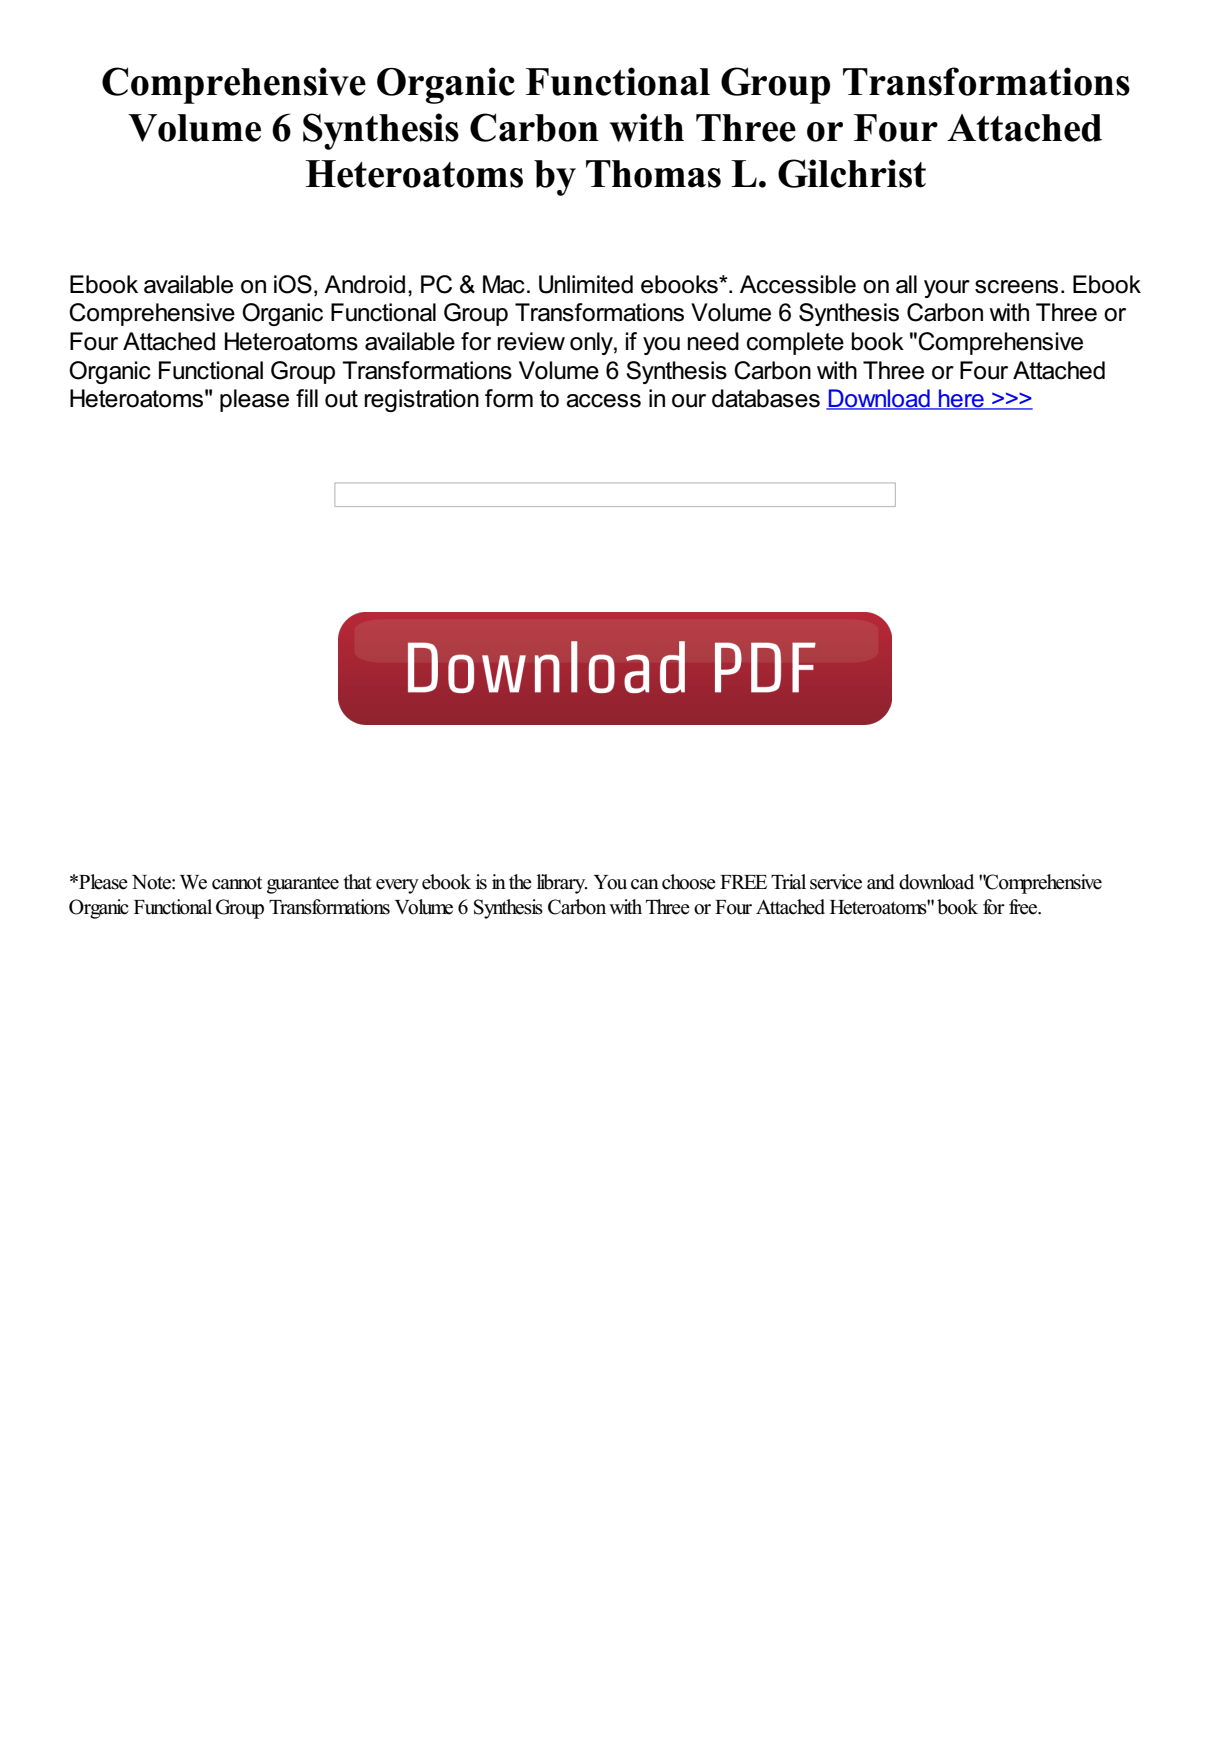  Describe the element at coordinates (689, 882) in the page. I see `choose` at that location.
